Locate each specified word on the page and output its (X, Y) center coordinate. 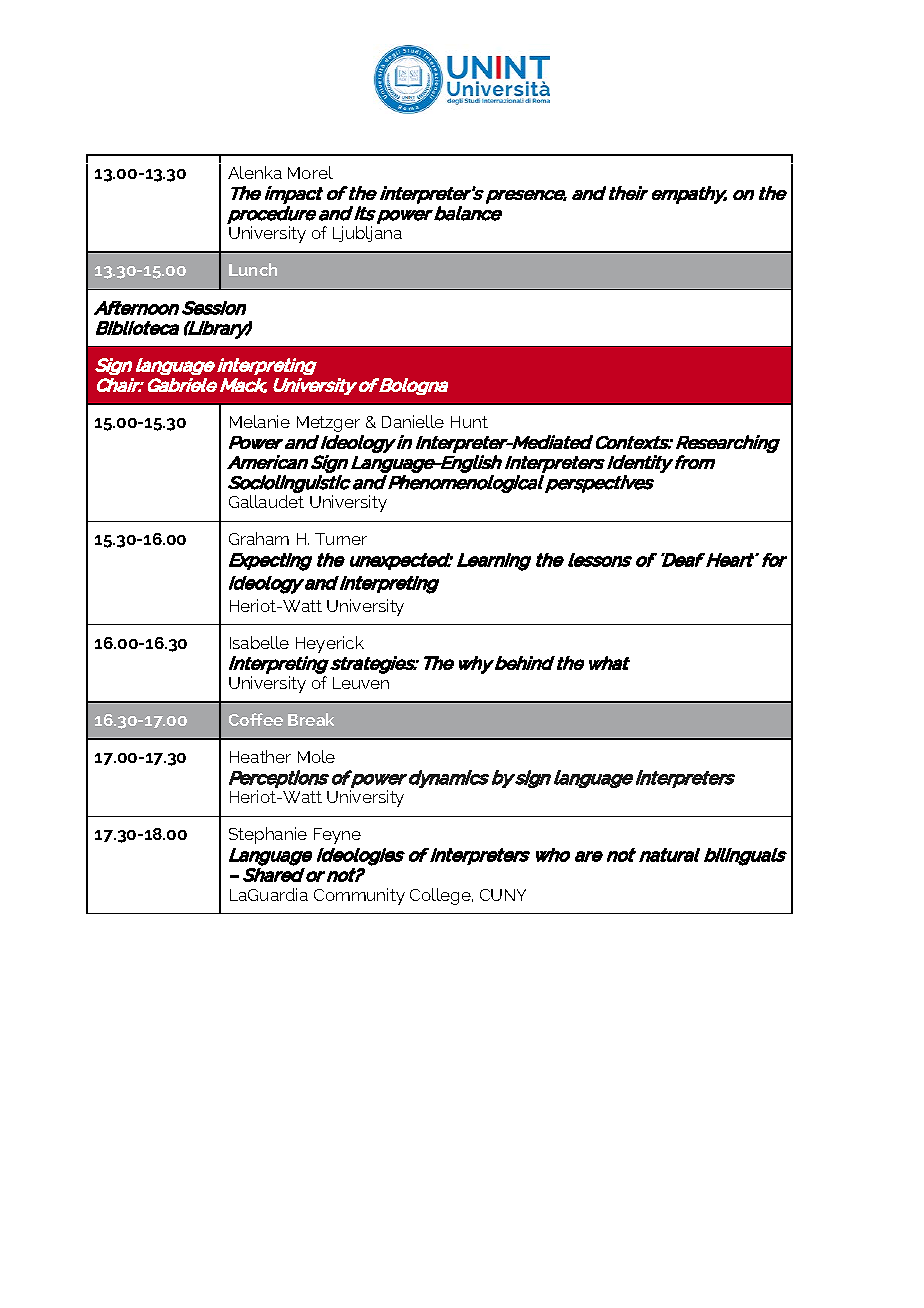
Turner (341, 539)
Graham (259, 538)
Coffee (256, 719)
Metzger (328, 424)
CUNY (503, 895)
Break (311, 719)
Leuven (361, 683)
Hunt (469, 422)
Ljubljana (367, 234)
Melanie (260, 421)
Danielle (413, 421)
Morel (310, 172)
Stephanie (268, 835)
